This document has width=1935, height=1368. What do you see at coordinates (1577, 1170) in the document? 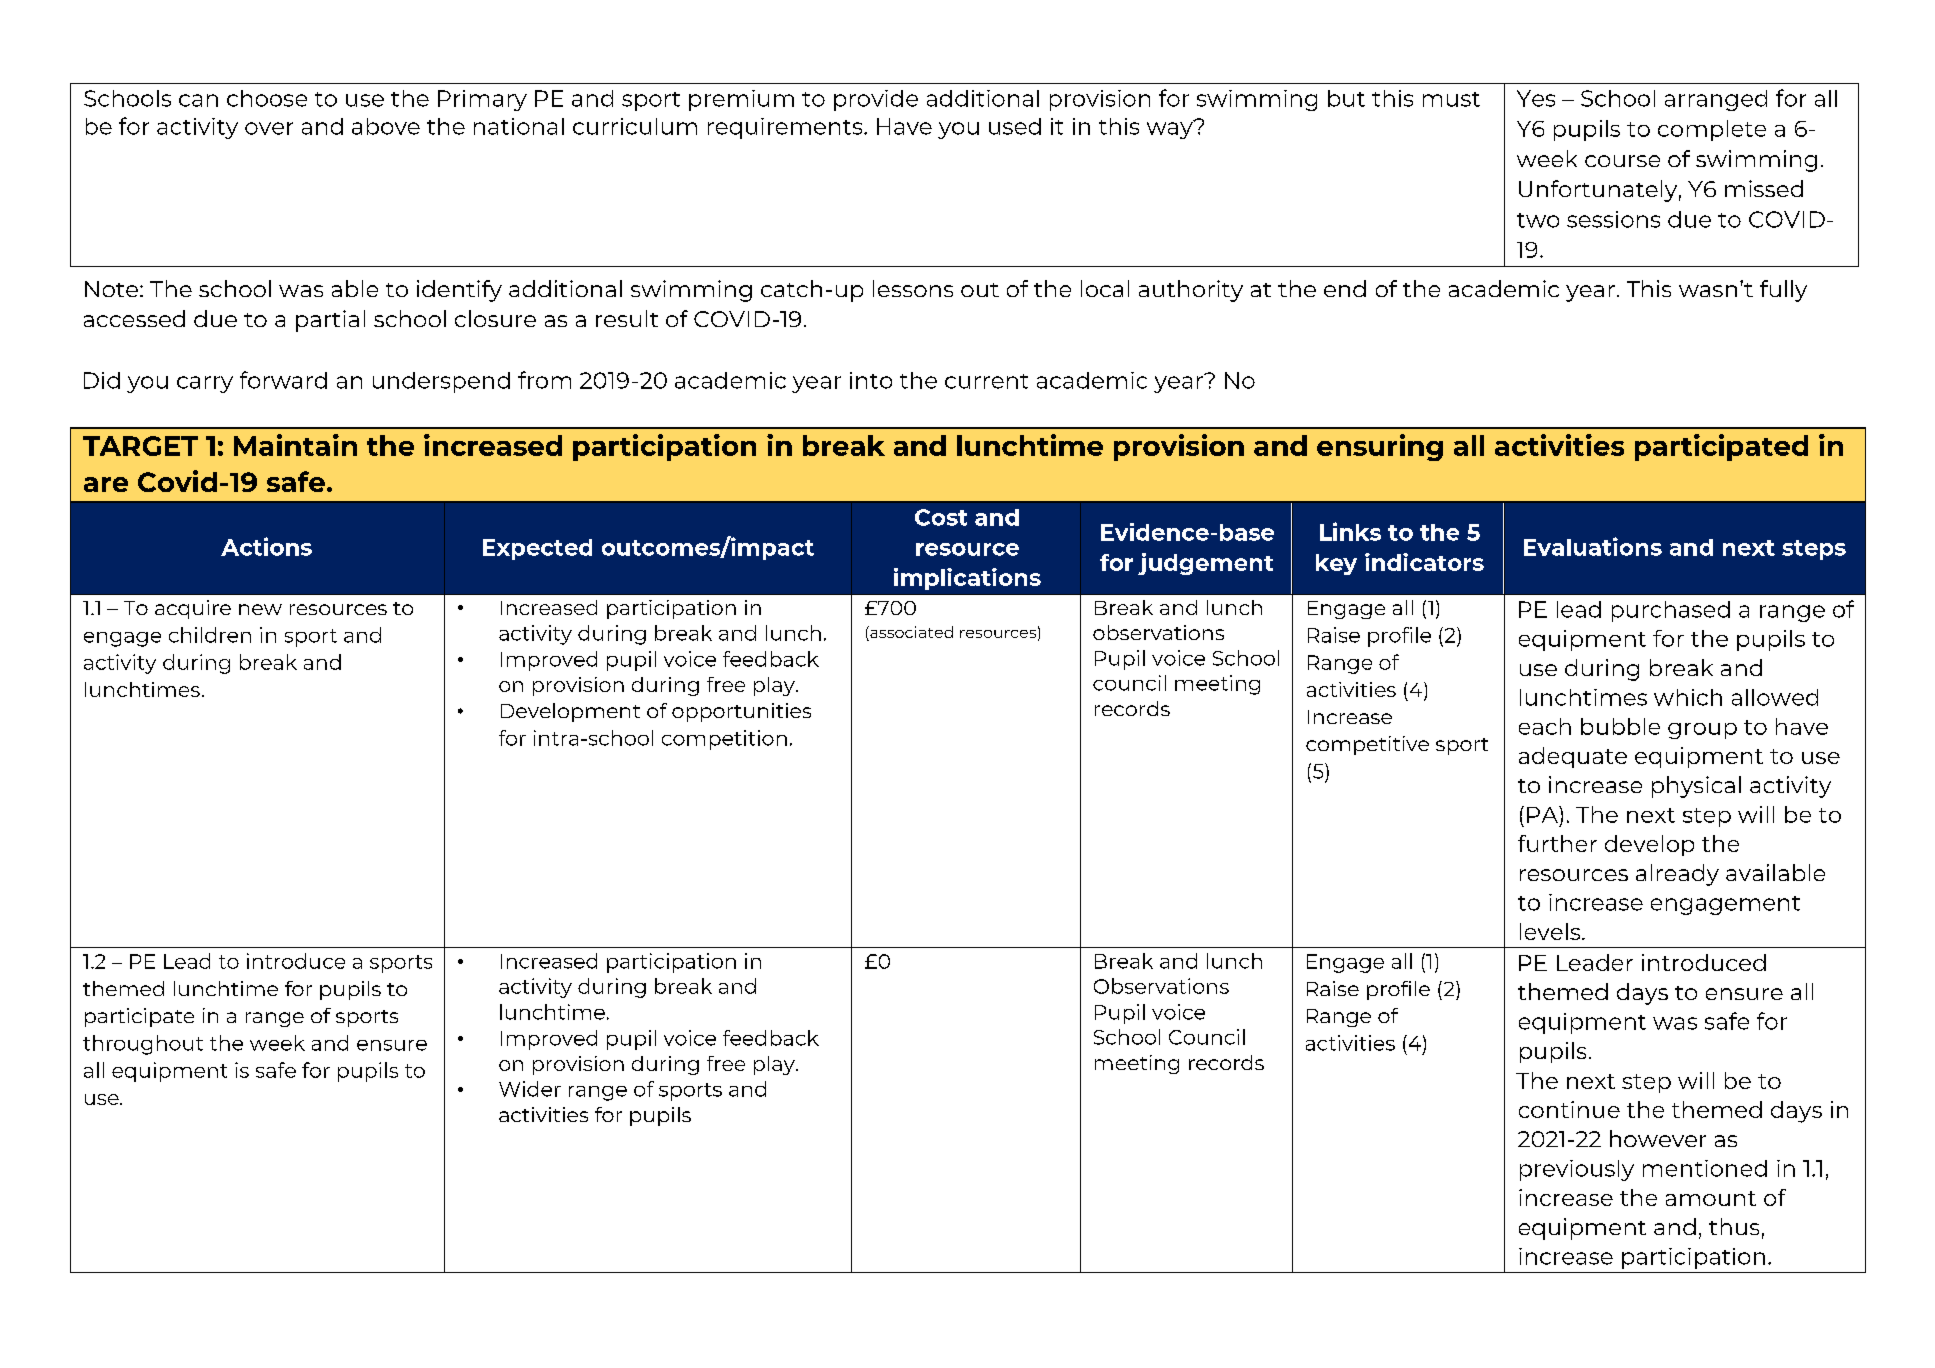
I see `previously` at bounding box center [1577, 1170].
